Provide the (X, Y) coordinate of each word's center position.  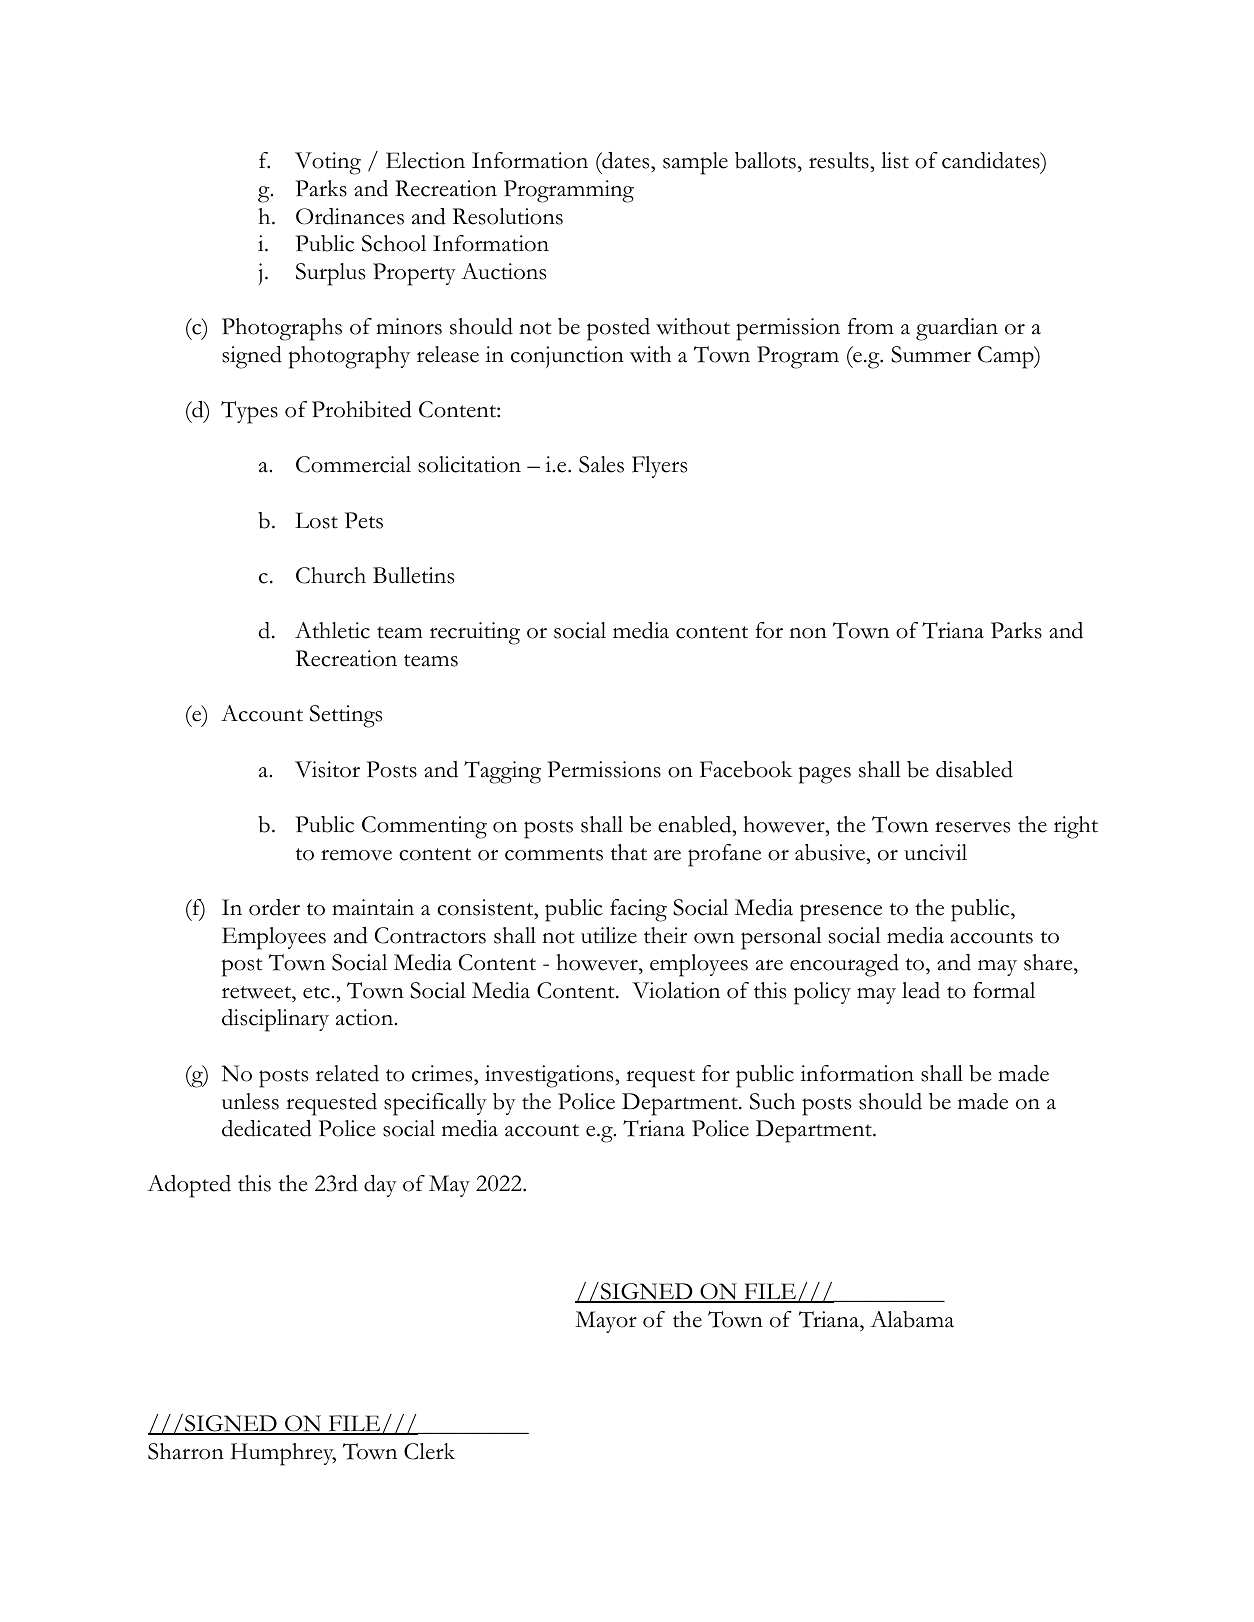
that (629, 852)
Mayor (606, 1322)
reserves (972, 827)
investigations (550, 1076)
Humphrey (283, 1454)
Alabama (912, 1319)
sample (695, 163)
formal (1004, 990)
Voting (328, 163)
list (895, 160)
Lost (316, 520)
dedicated (267, 1128)
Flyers (659, 467)
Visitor (327, 769)
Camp (1007, 357)
